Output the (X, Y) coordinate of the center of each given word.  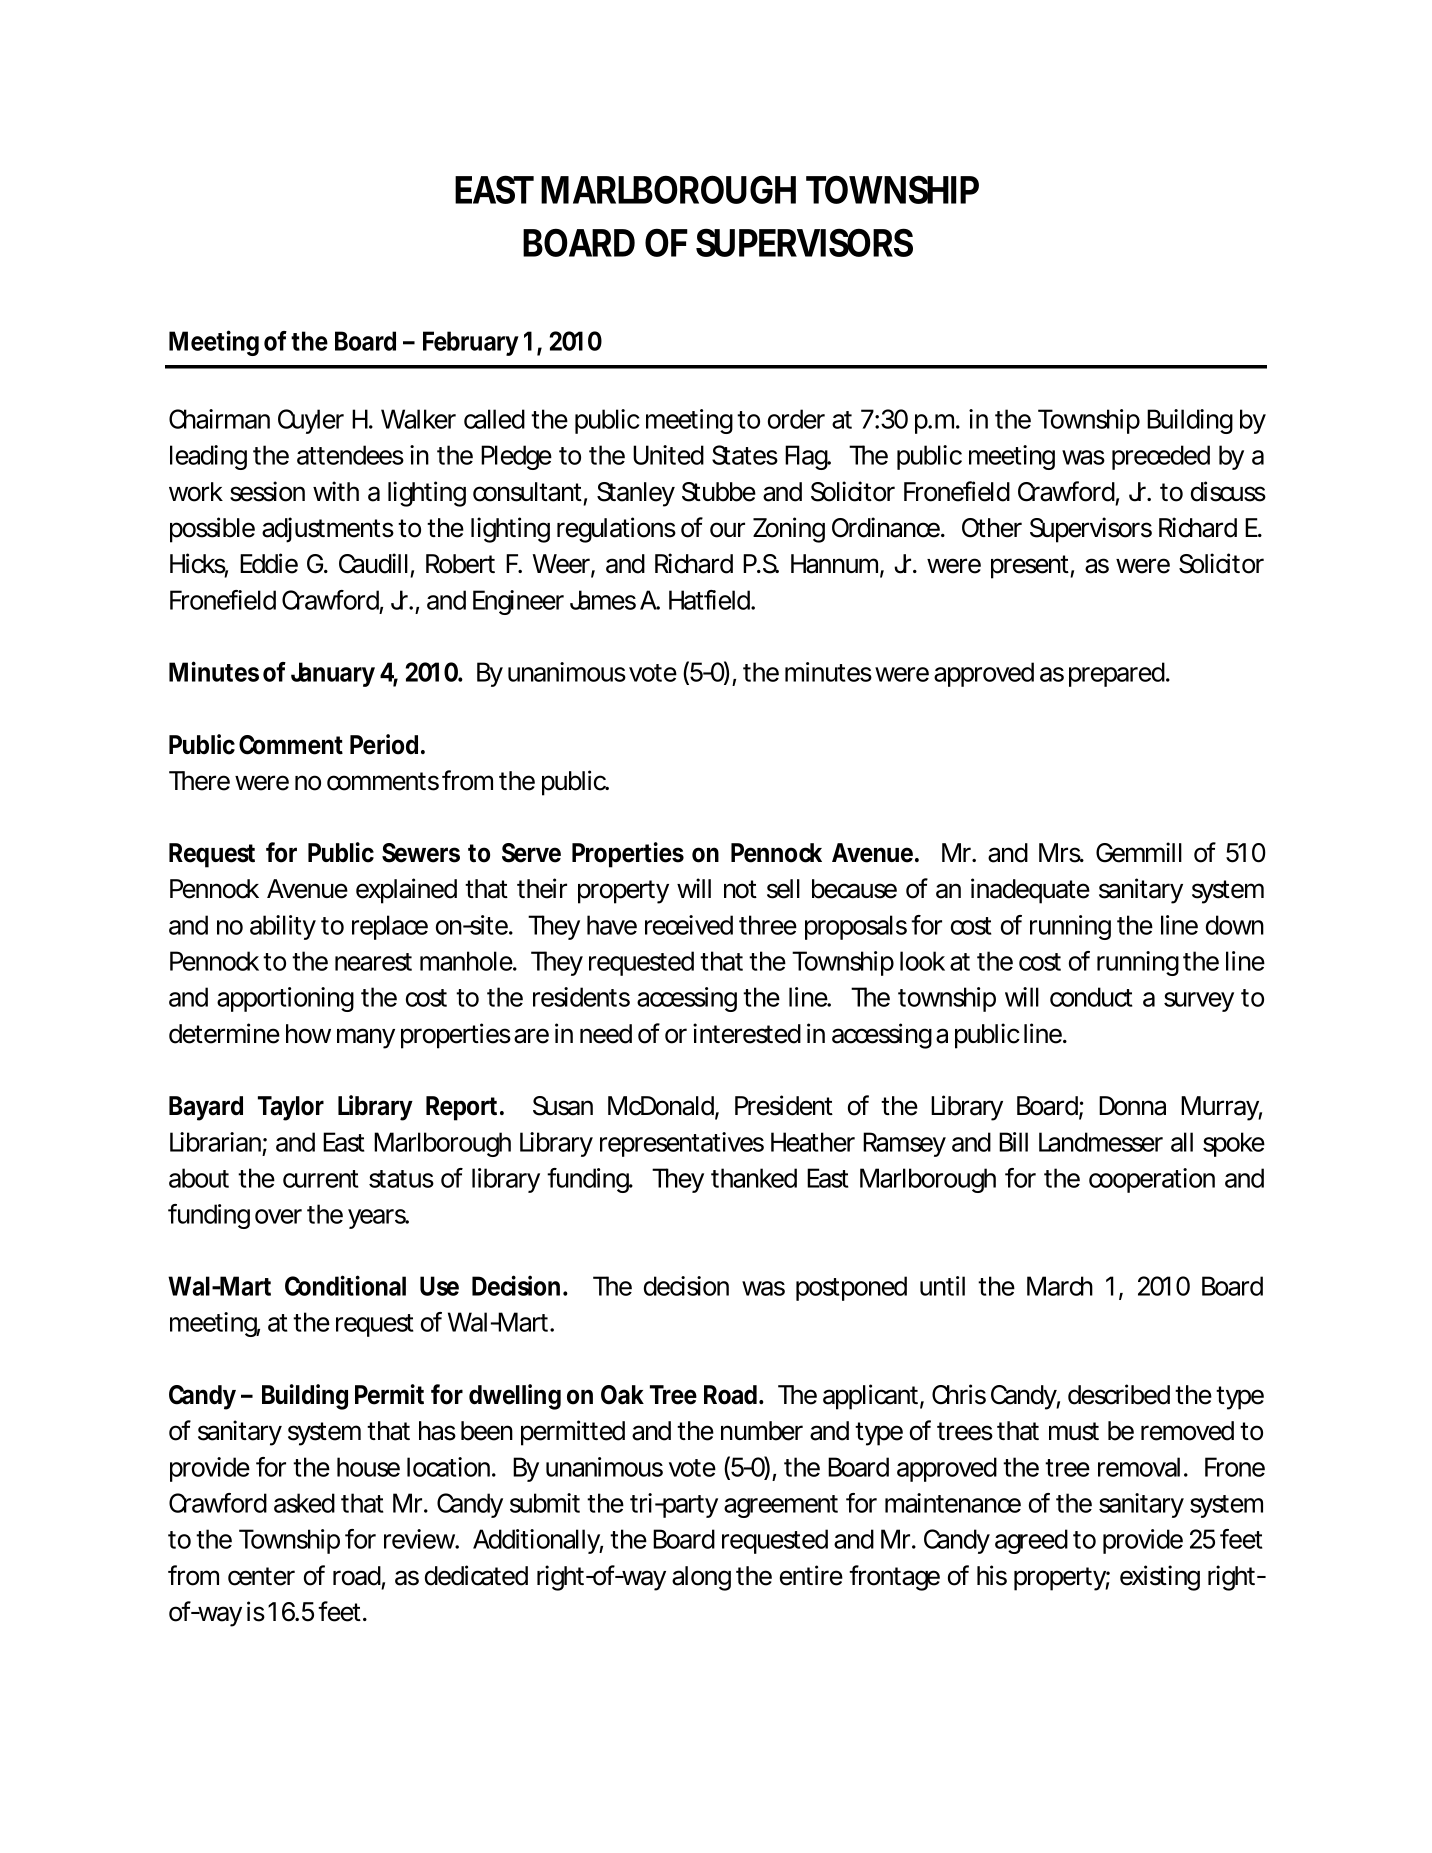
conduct (1091, 997)
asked (304, 1503)
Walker (418, 419)
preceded (1161, 457)
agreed (1031, 1541)
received (689, 925)
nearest (373, 962)
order (796, 419)
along (701, 1578)
